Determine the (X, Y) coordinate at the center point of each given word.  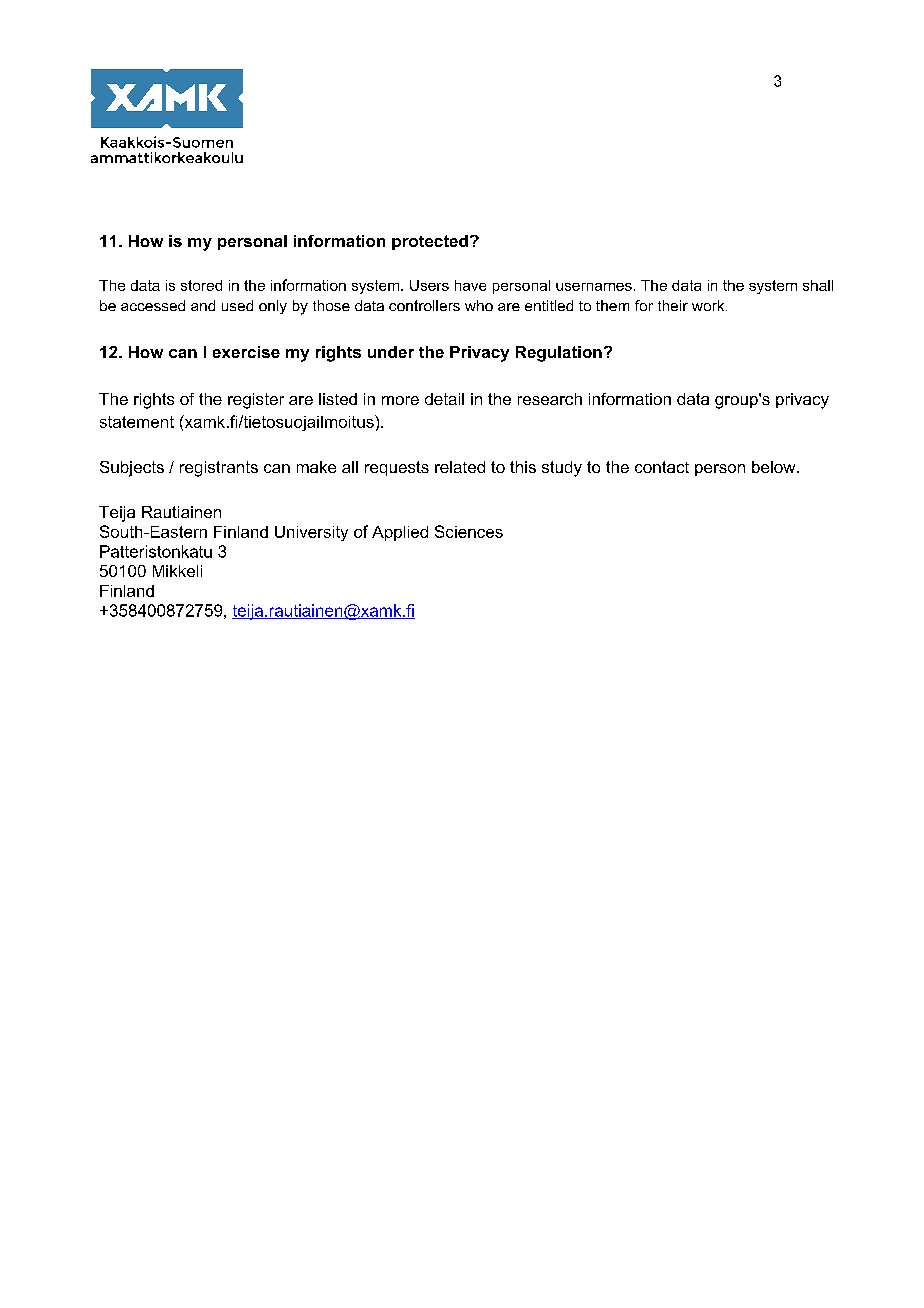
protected (430, 242)
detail (444, 399)
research (550, 399)
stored (201, 285)
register (256, 401)
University (311, 533)
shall (818, 285)
